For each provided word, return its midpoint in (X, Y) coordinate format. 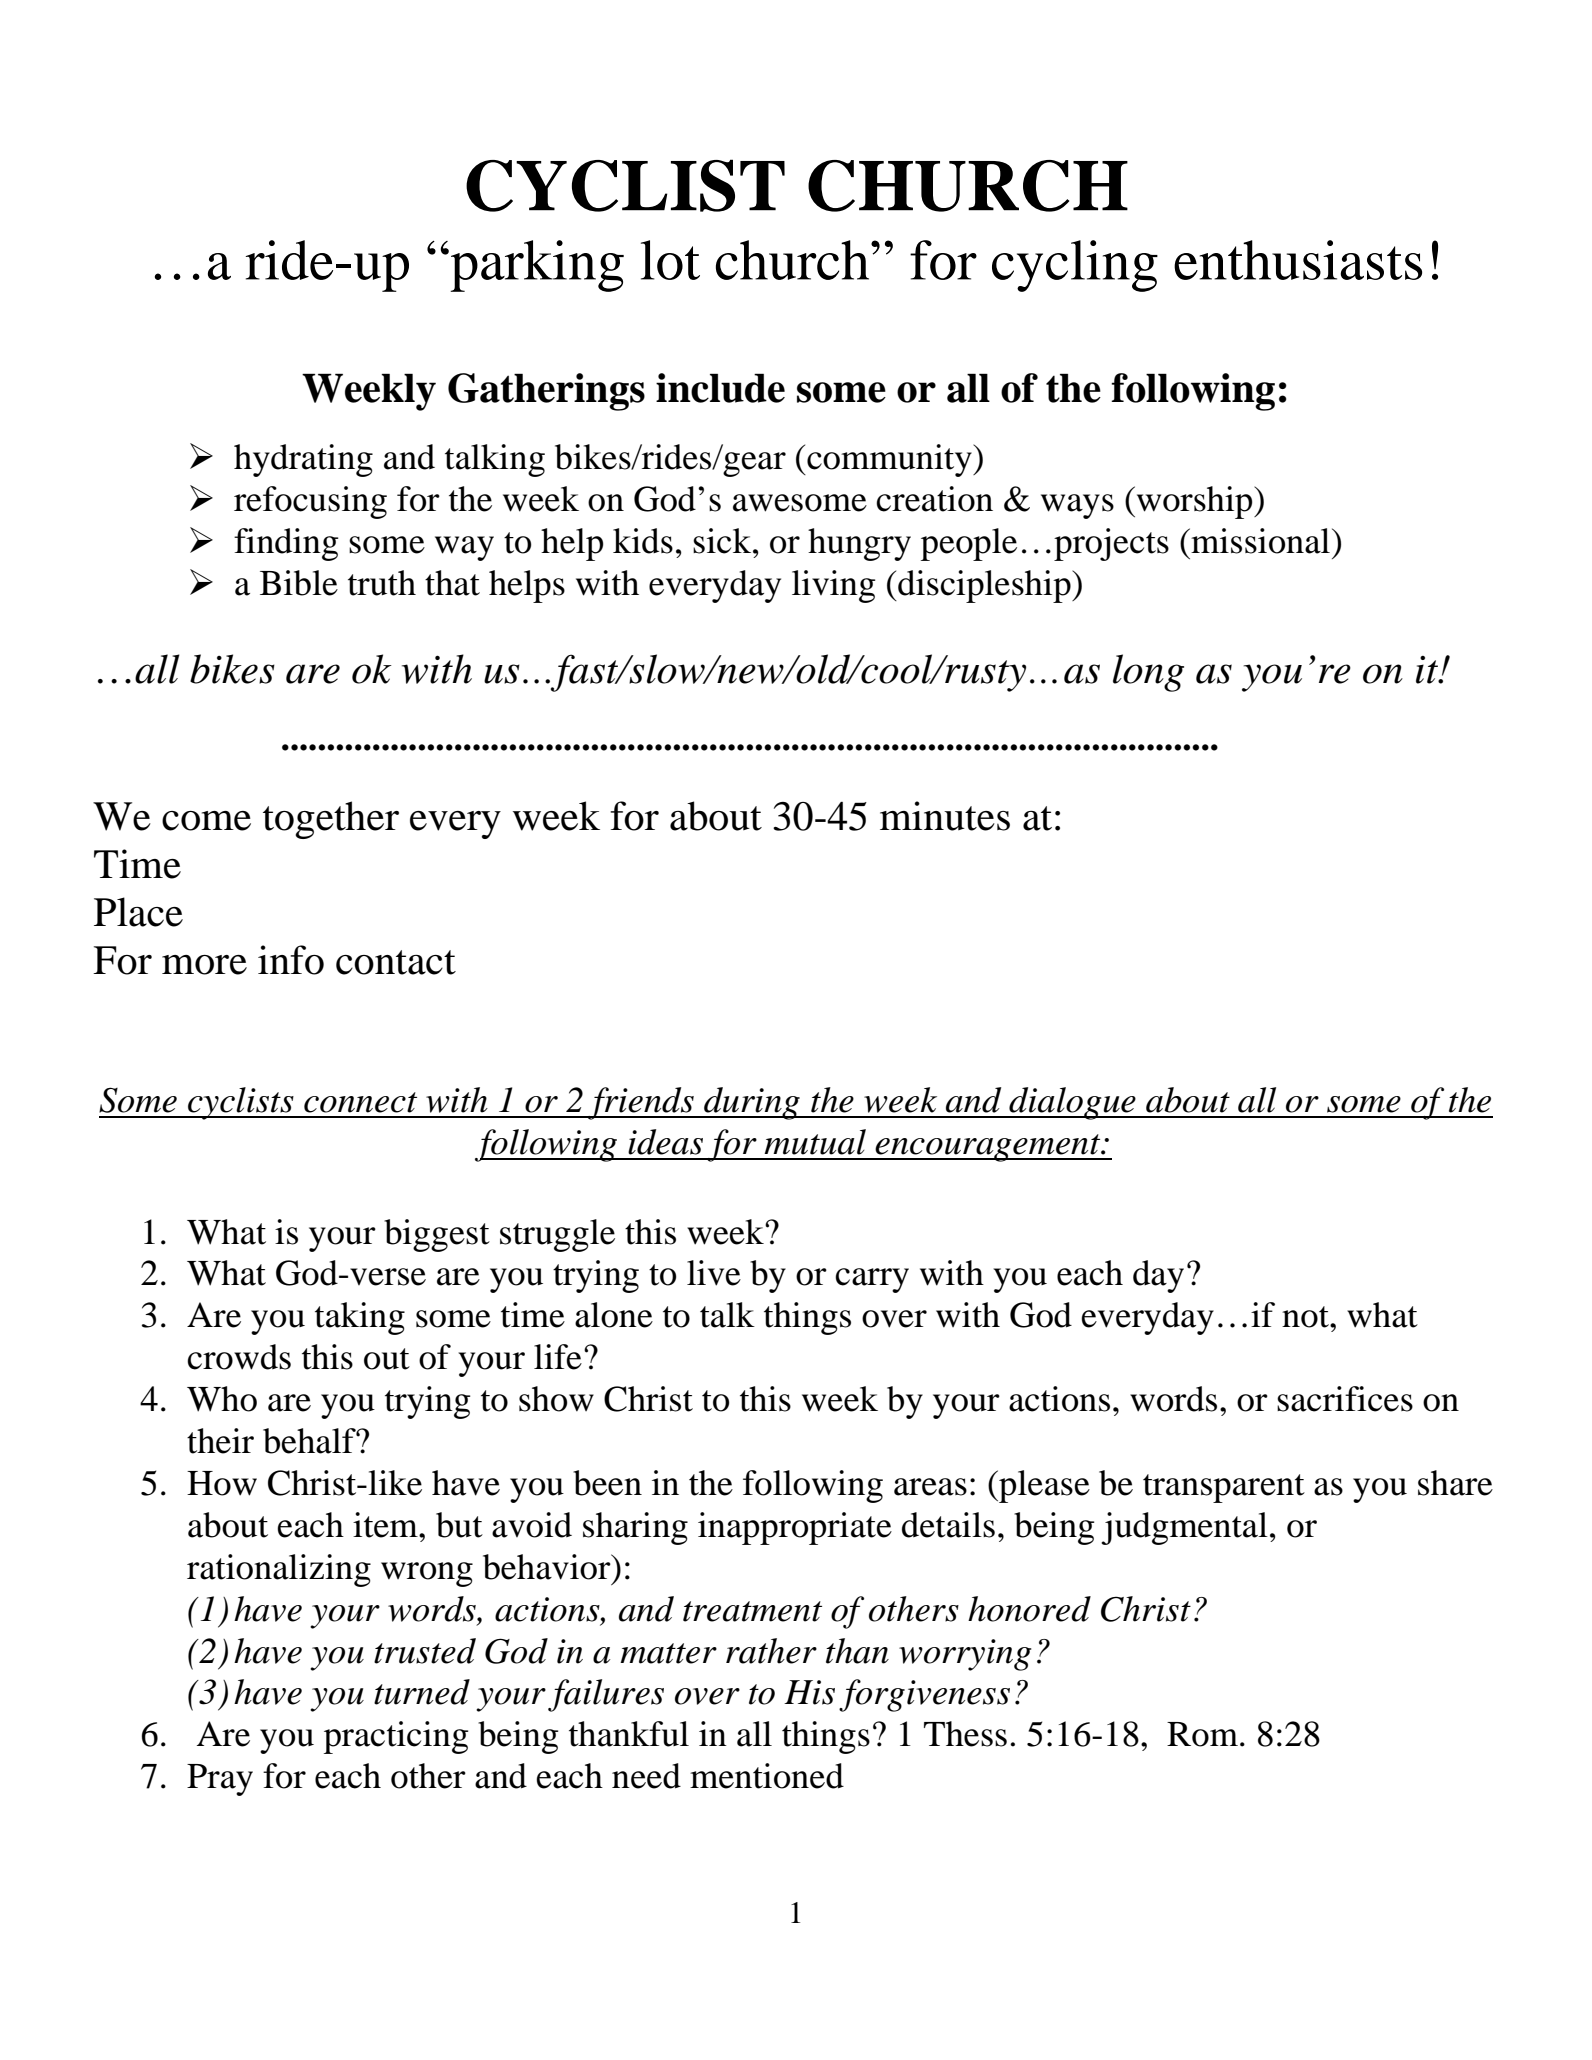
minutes (945, 816)
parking (536, 266)
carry (872, 1280)
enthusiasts (1298, 260)
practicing (396, 1737)
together (331, 820)
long (1148, 673)
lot (670, 260)
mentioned (767, 1776)
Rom (1202, 1734)
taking (360, 1318)
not (1306, 1317)
